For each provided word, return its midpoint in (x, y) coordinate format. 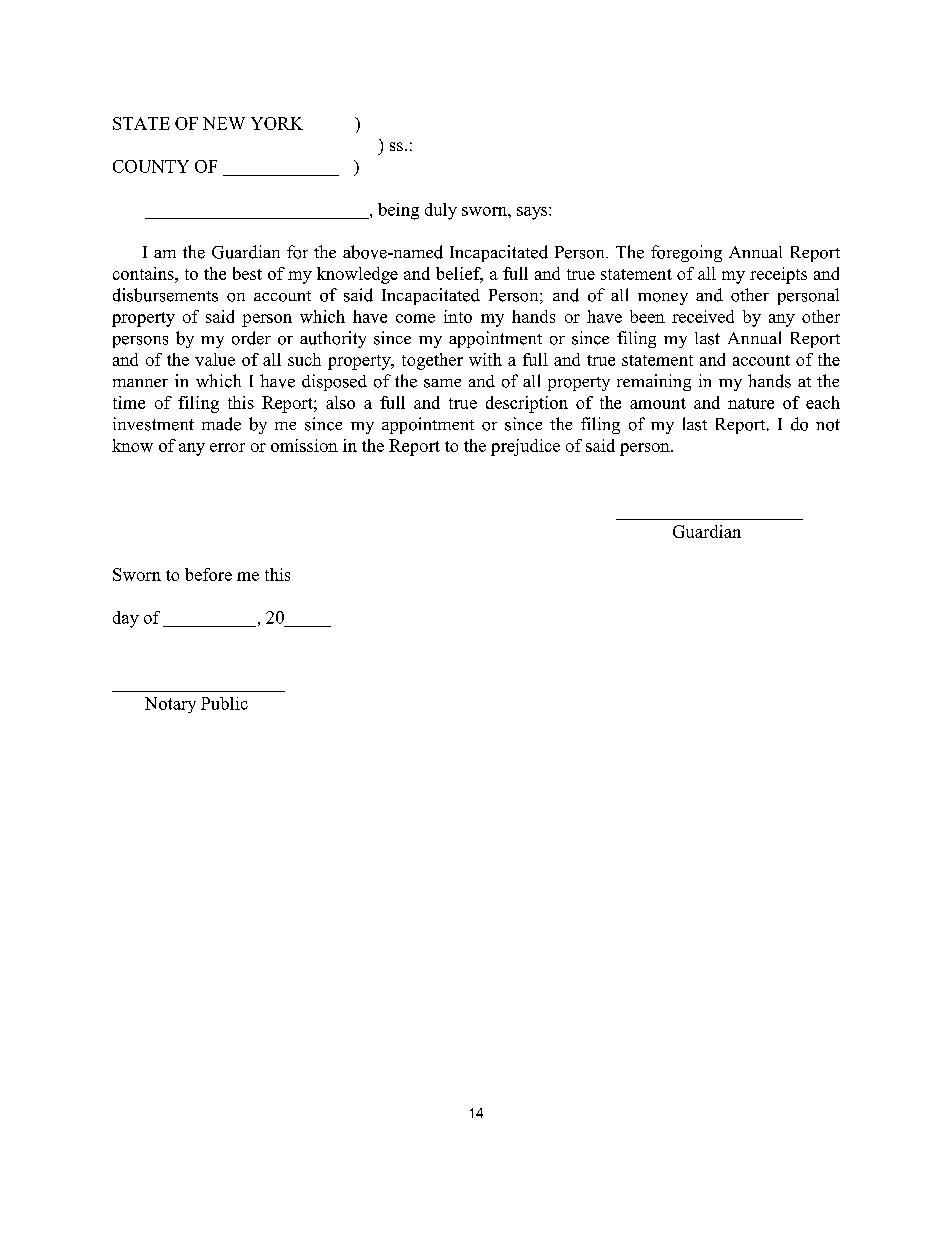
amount (658, 403)
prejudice (525, 447)
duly (441, 211)
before (208, 574)
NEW (224, 123)
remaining (654, 382)
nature (751, 403)
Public (224, 703)
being (398, 211)
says (532, 213)
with (485, 359)
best (247, 273)
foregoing (686, 253)
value (215, 359)
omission (304, 445)
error (227, 447)
